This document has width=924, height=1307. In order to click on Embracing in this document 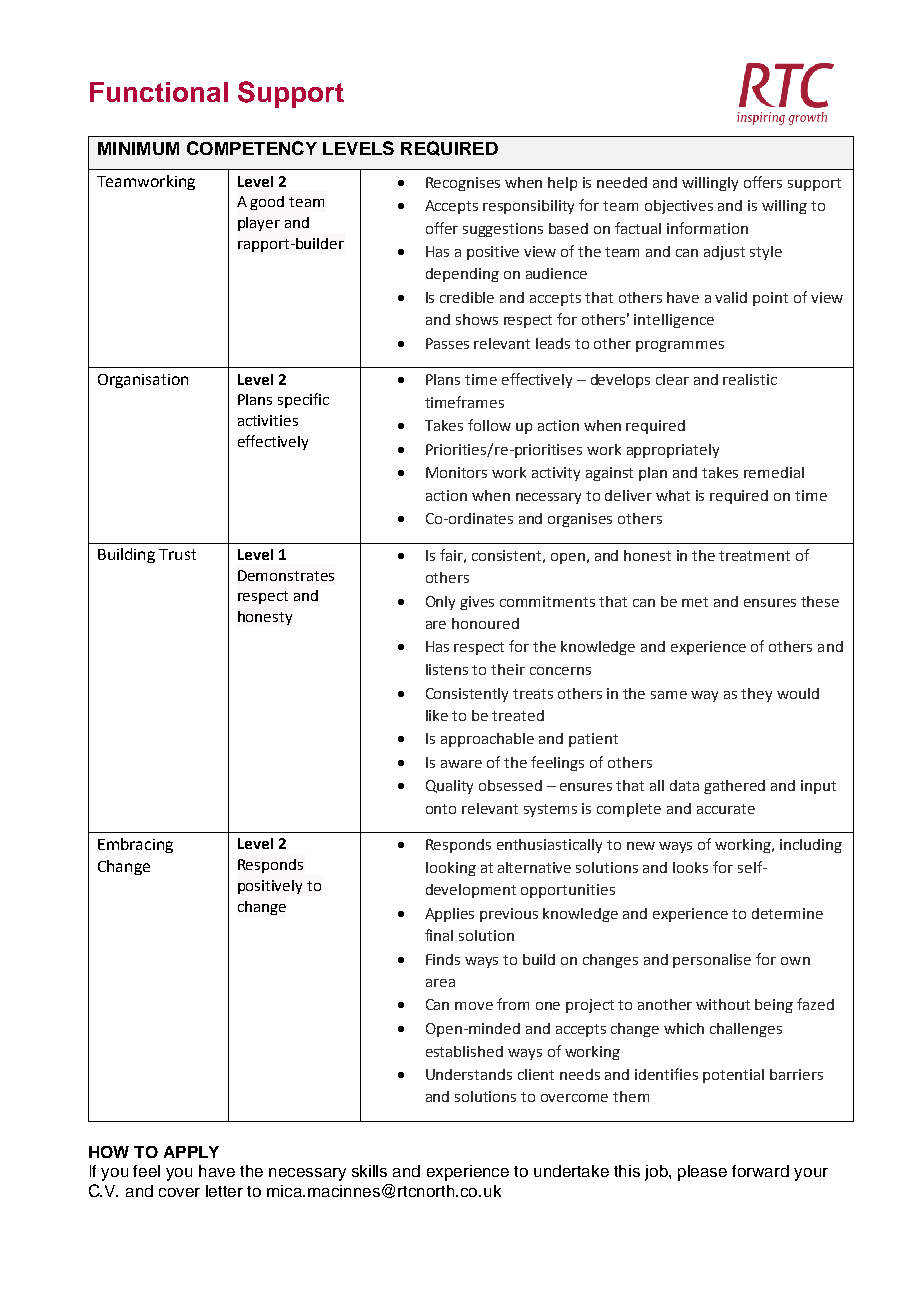, I will do `click(135, 845)`.
